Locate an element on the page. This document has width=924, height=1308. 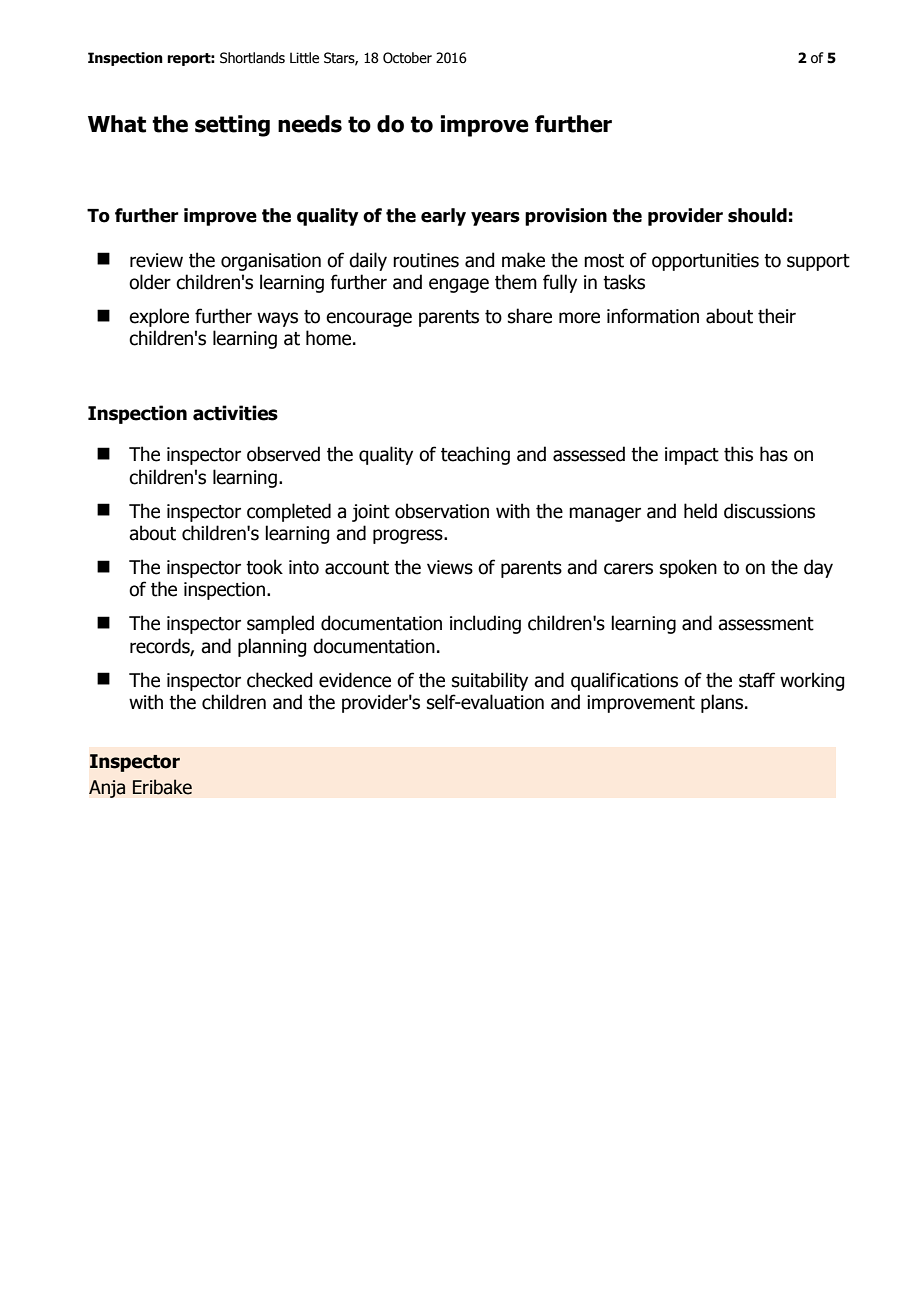
Anja is located at coordinates (107, 789).
